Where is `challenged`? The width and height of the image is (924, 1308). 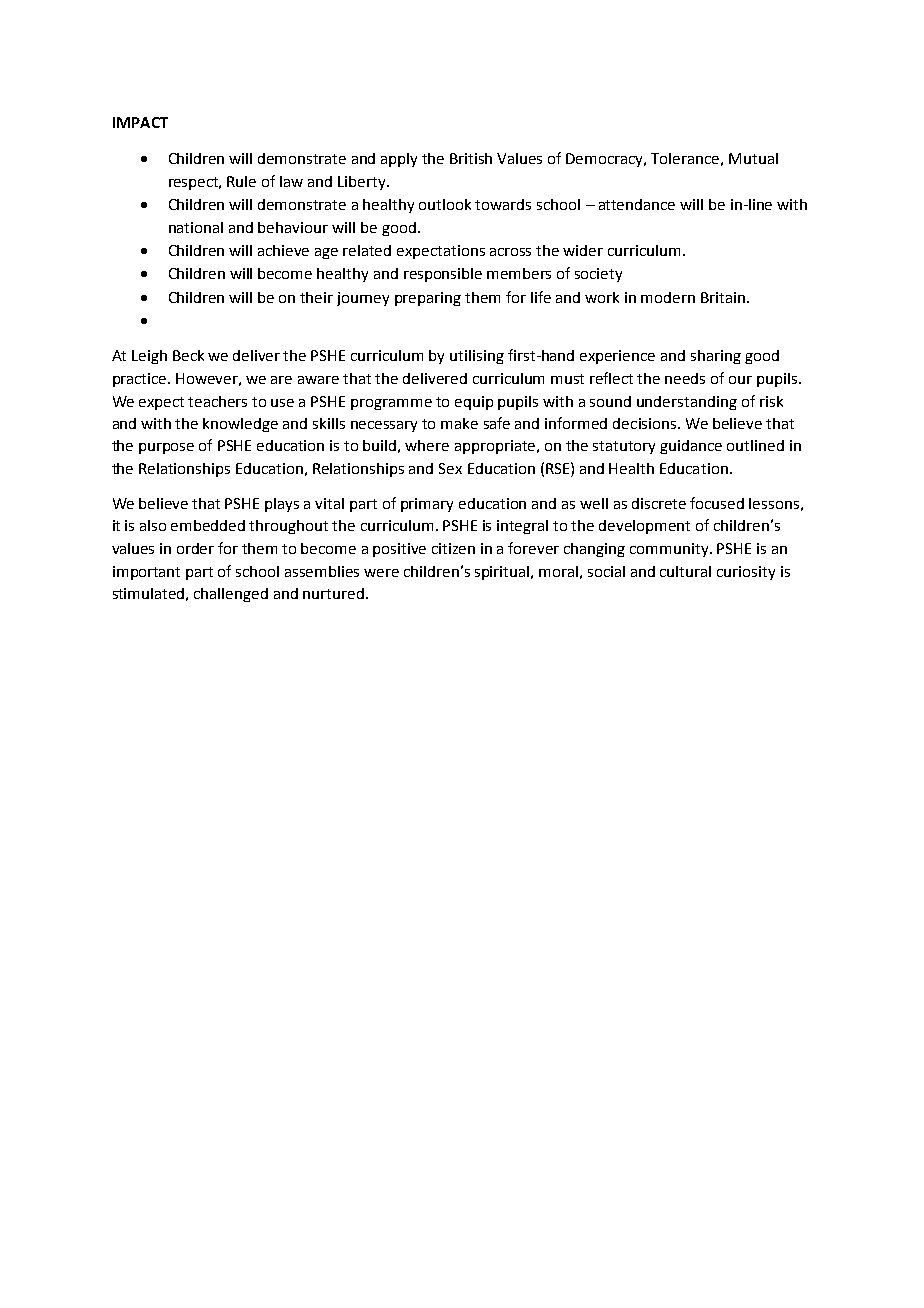 challenged is located at coordinates (231, 595).
